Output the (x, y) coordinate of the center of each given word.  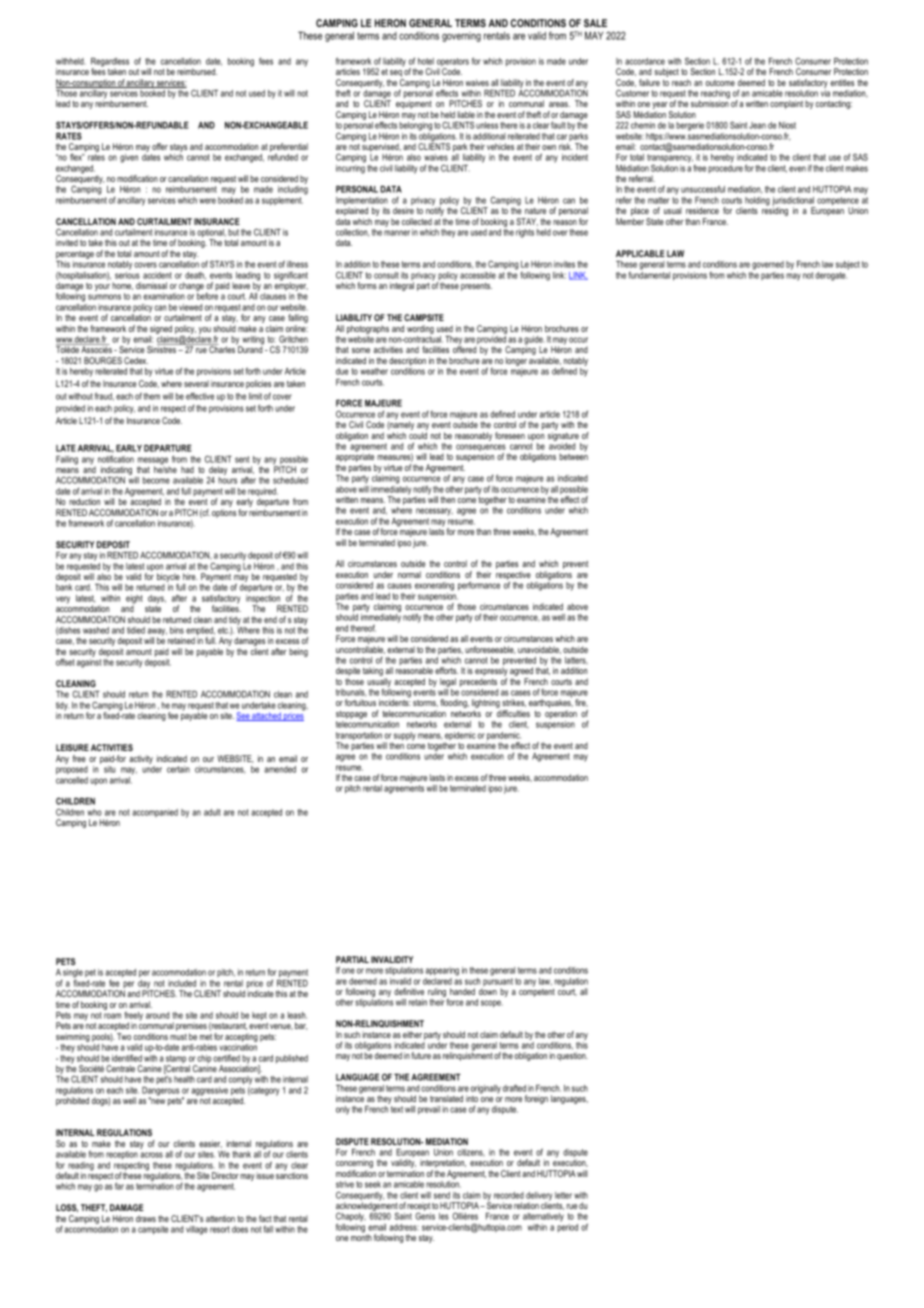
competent (537, 991)
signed (161, 329)
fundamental (649, 274)
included (182, 983)
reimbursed (197, 71)
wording (420, 329)
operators (453, 63)
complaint (786, 104)
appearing (442, 971)
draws (146, 1218)
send (442, 1195)
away (157, 633)
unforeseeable (490, 650)
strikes (514, 703)
